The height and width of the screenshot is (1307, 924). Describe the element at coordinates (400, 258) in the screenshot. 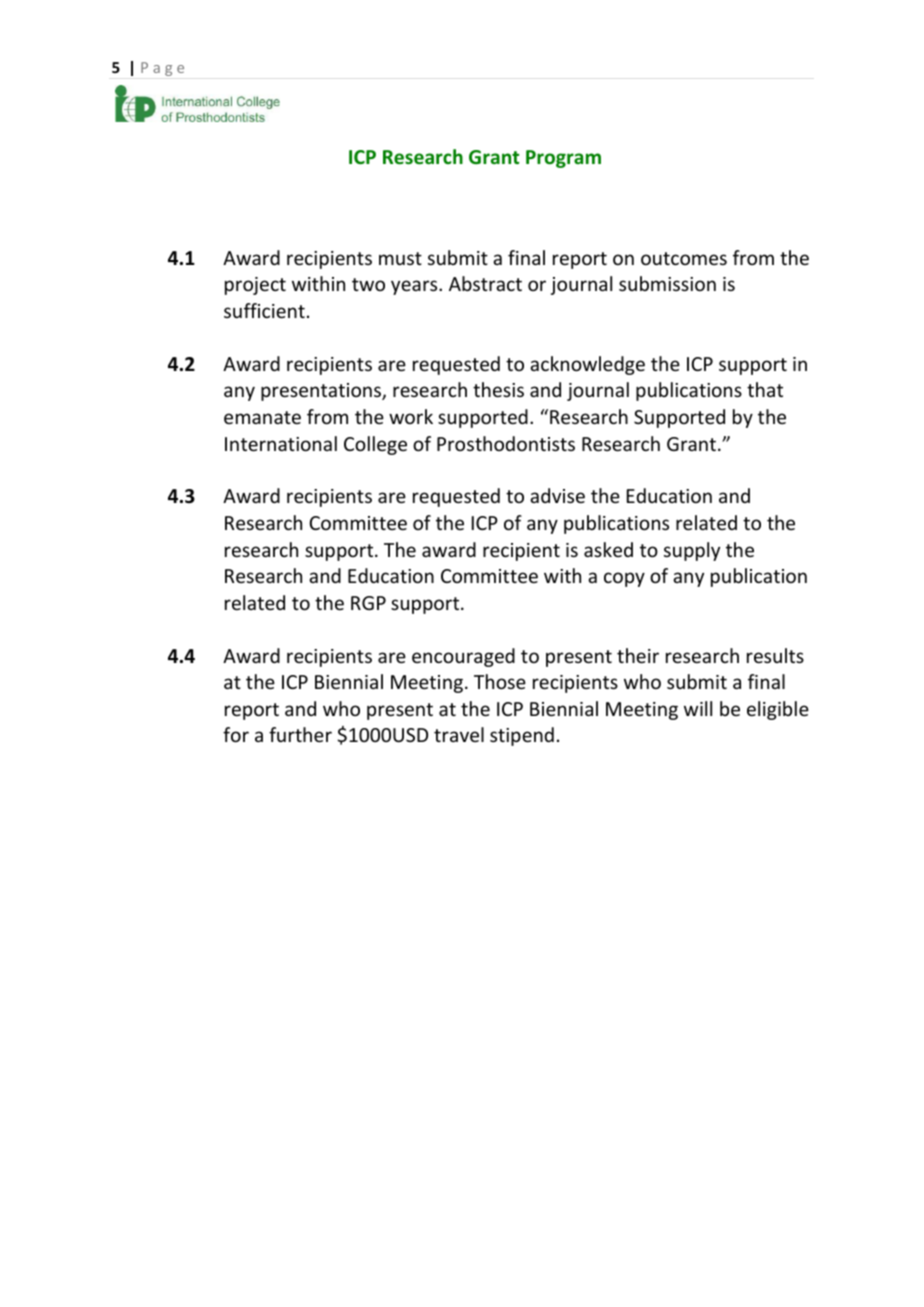

I see `must` at that location.
